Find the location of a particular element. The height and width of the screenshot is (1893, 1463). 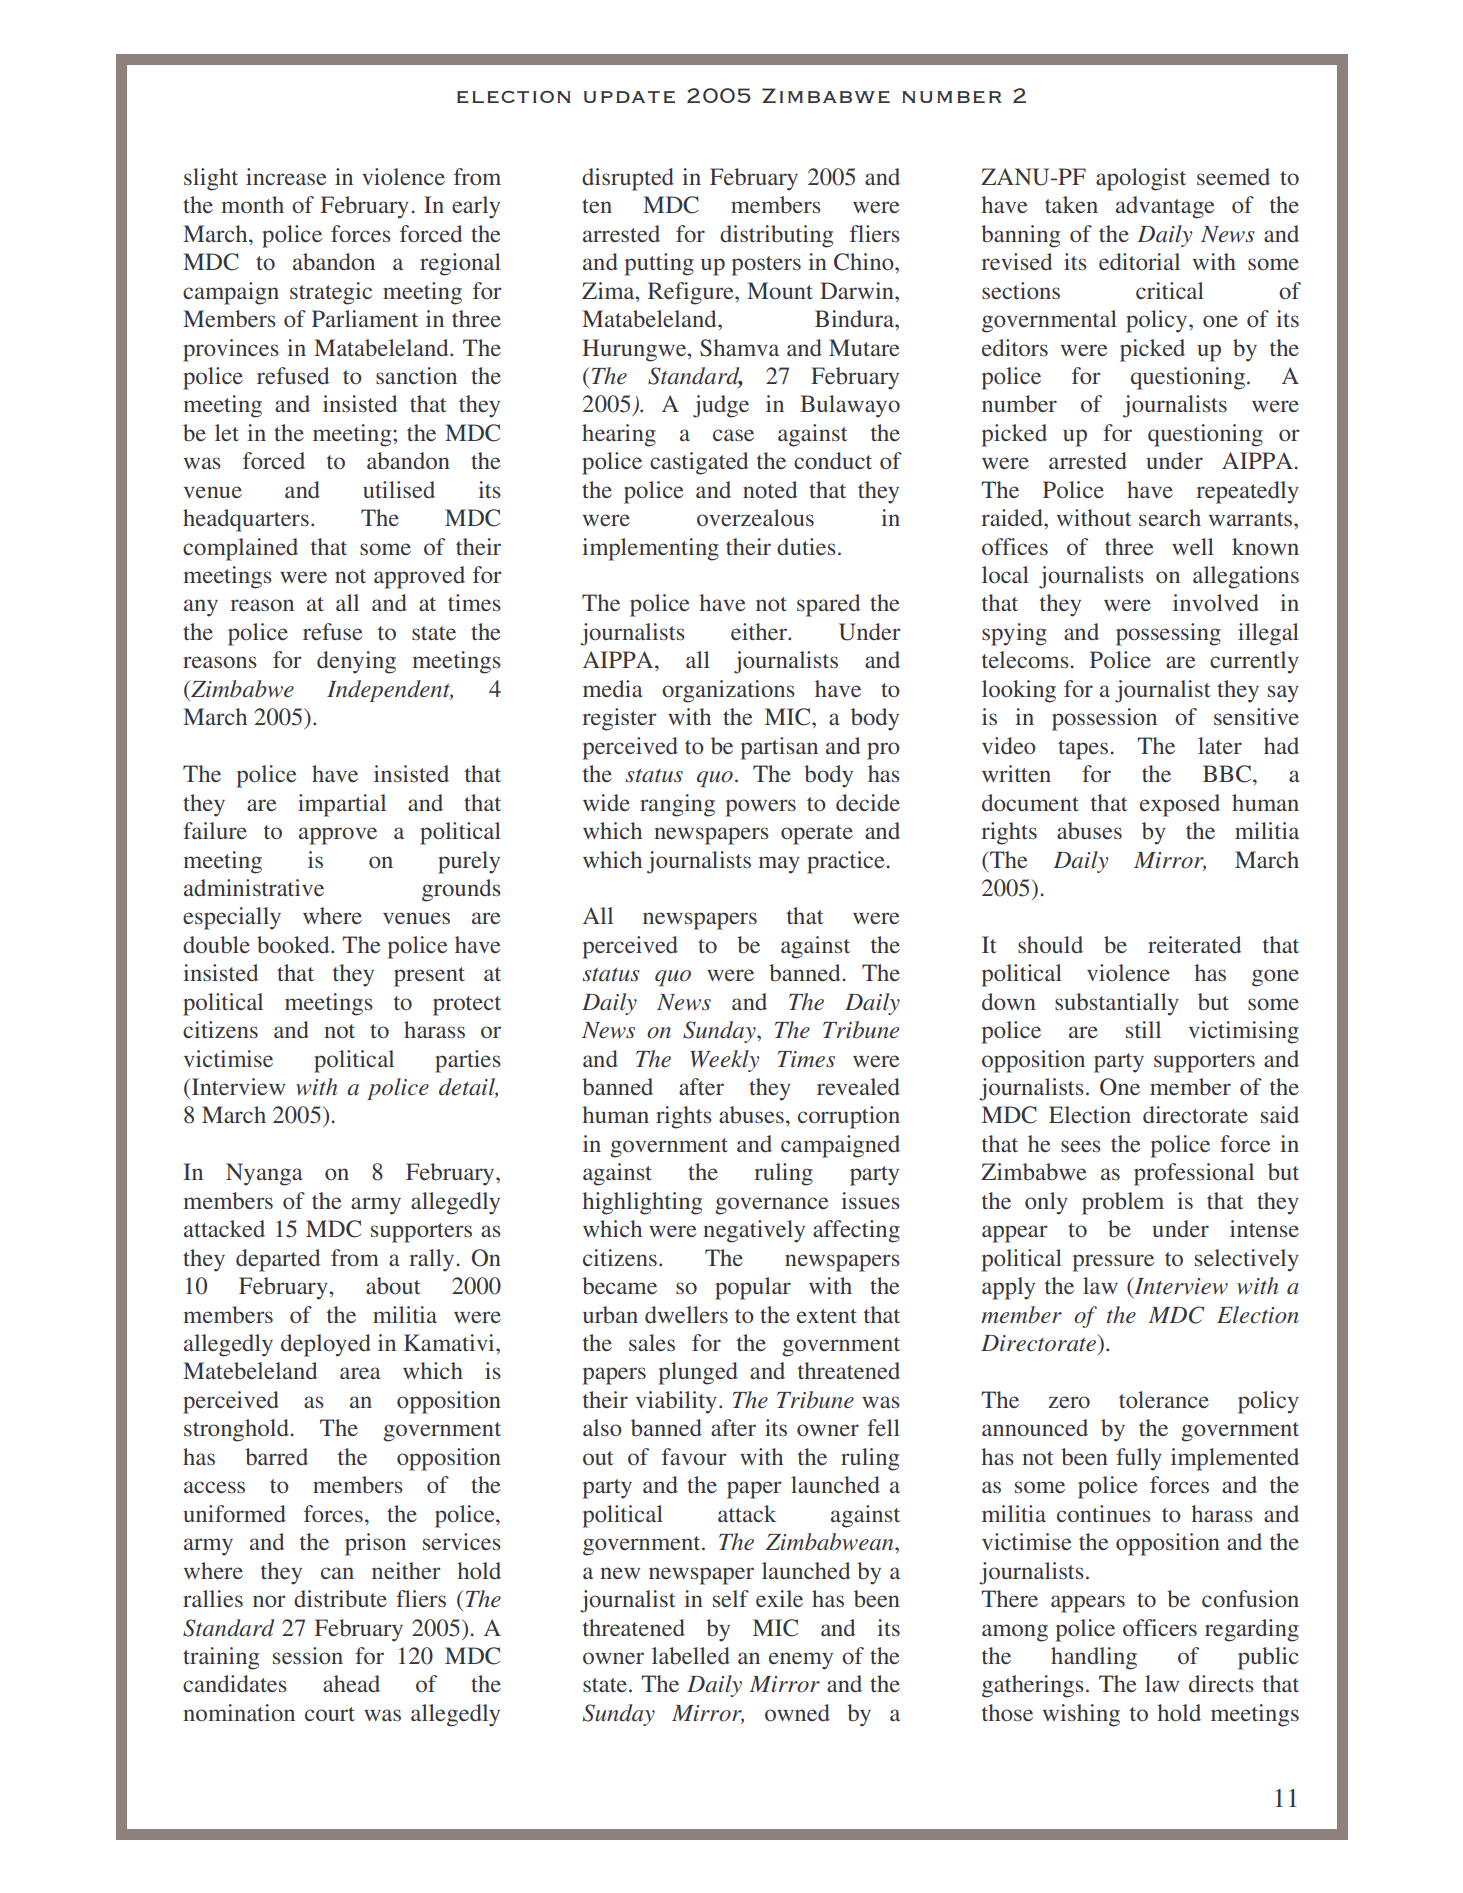

labelled is located at coordinates (691, 1655).
